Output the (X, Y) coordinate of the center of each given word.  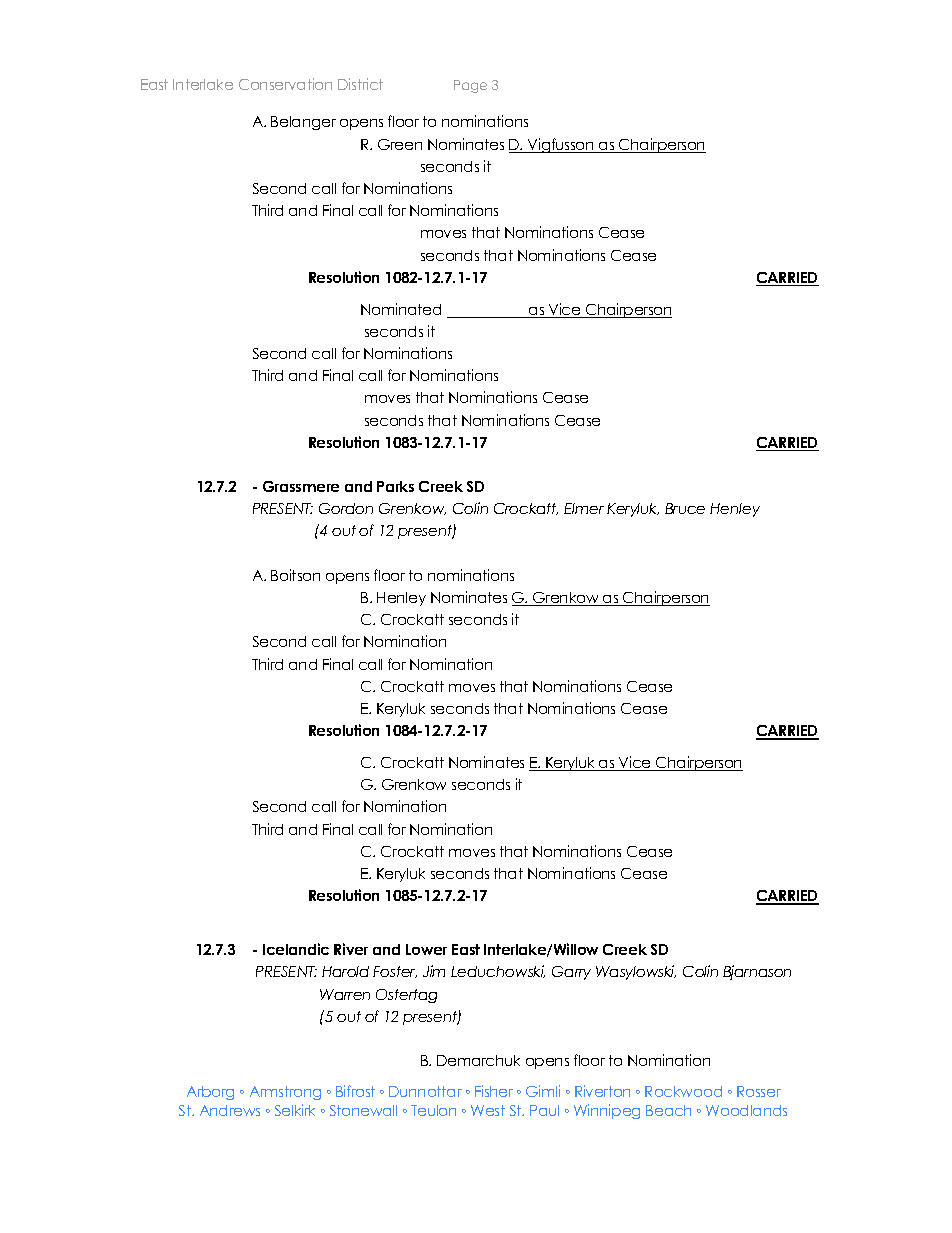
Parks (395, 486)
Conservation (285, 84)
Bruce (685, 508)
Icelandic (296, 949)
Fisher (494, 1091)
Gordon (346, 508)
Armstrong (285, 1093)
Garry (571, 973)
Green (400, 144)
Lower (426, 949)
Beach (668, 1110)
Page (470, 86)
